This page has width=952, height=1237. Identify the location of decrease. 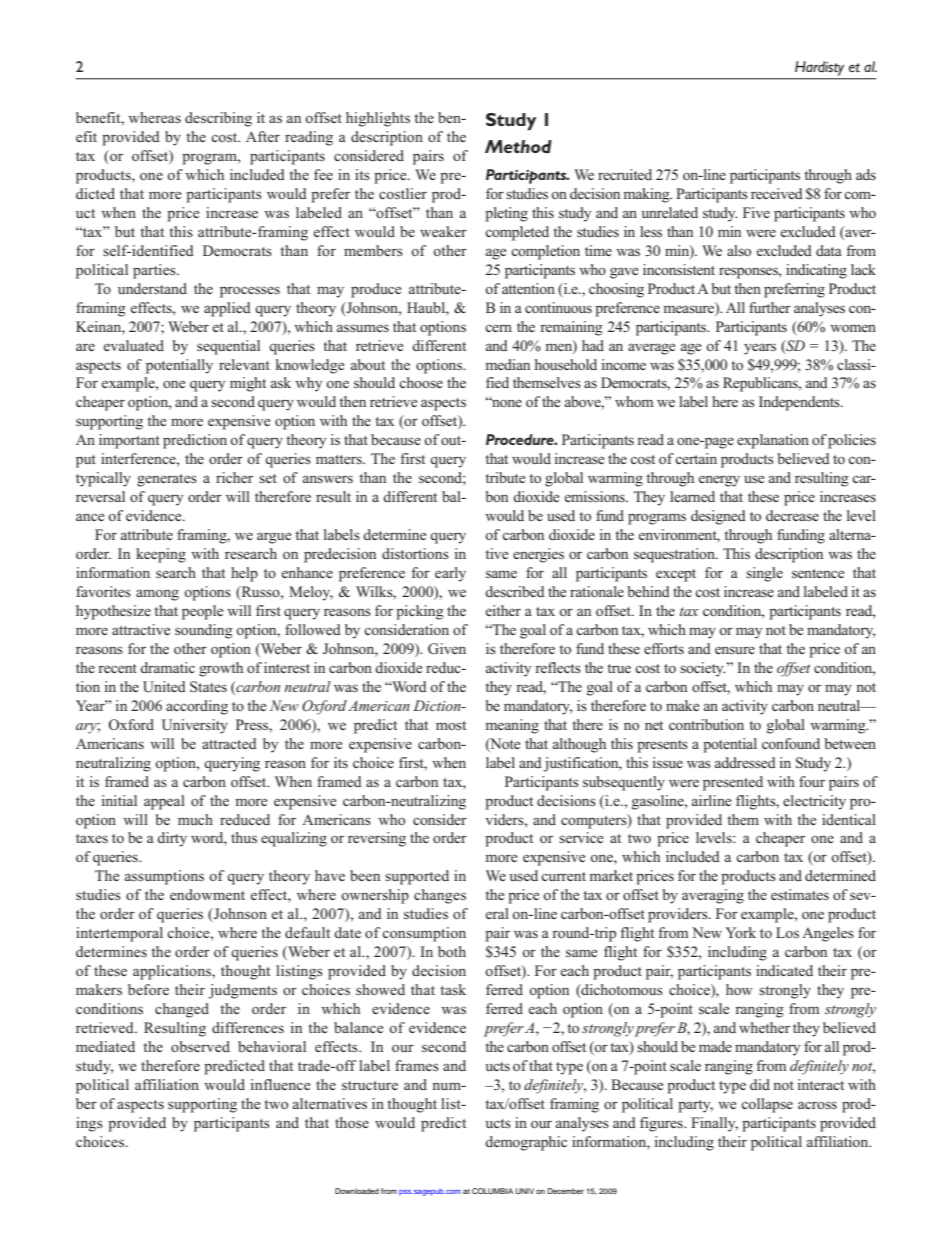
(792, 515).
